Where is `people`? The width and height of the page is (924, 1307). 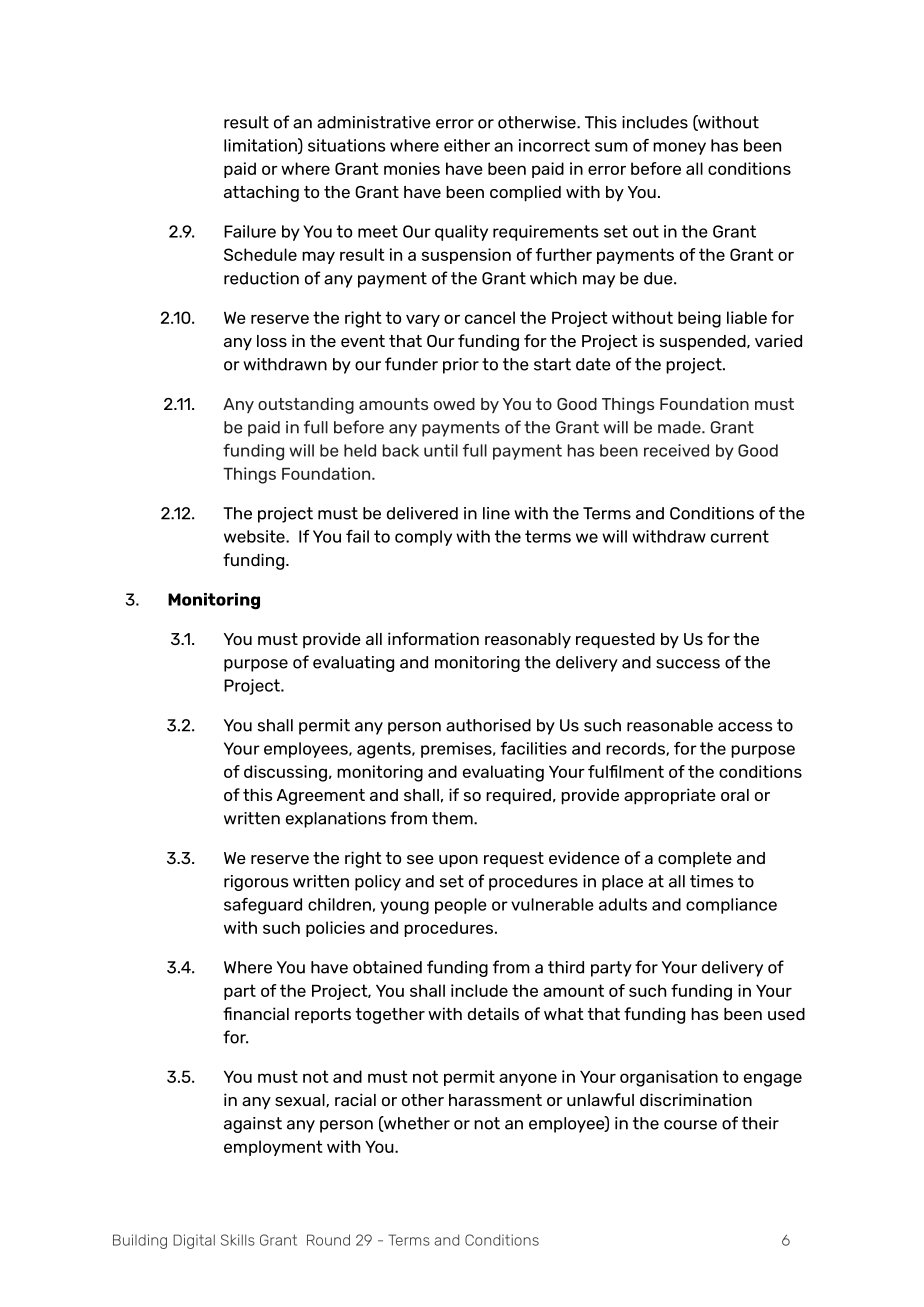 people is located at coordinates (461, 906).
